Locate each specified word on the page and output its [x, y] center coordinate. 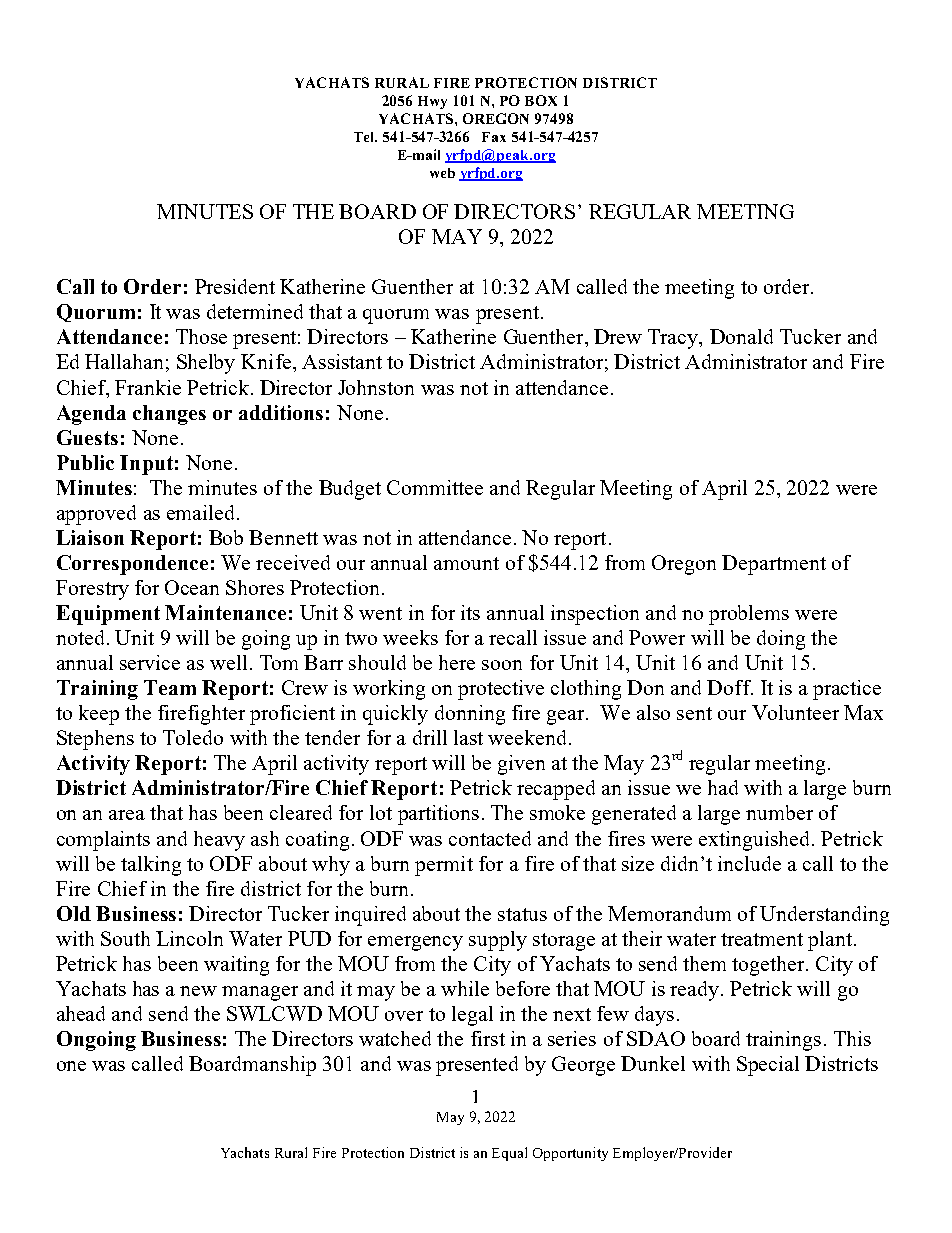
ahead [81, 1013]
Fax [494, 137]
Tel [365, 137]
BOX [541, 100]
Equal [509, 1154]
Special [768, 1066]
